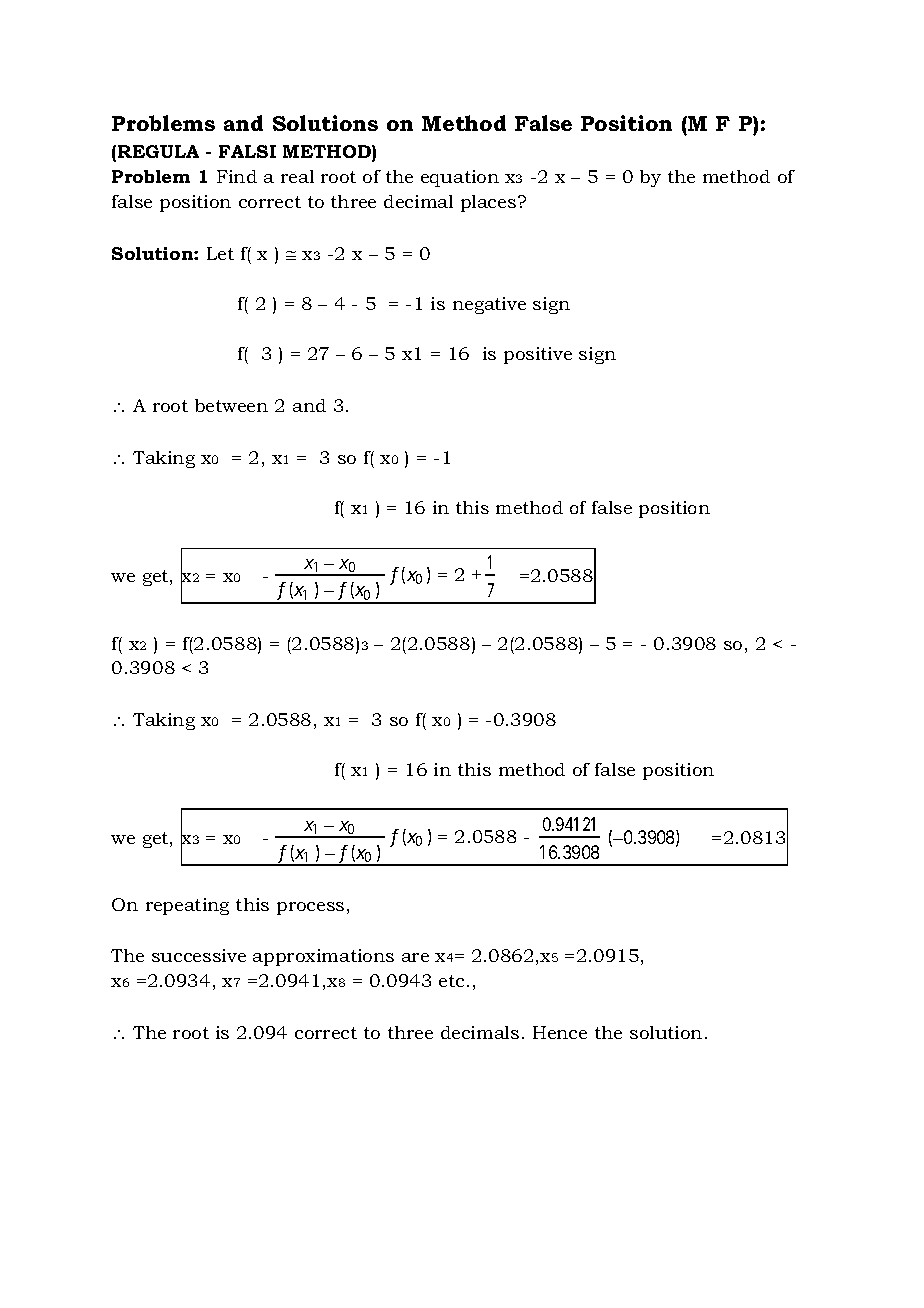 This screenshot has width=924, height=1308. Describe the element at coordinates (415, 957) in the screenshot. I see `are` at that location.
